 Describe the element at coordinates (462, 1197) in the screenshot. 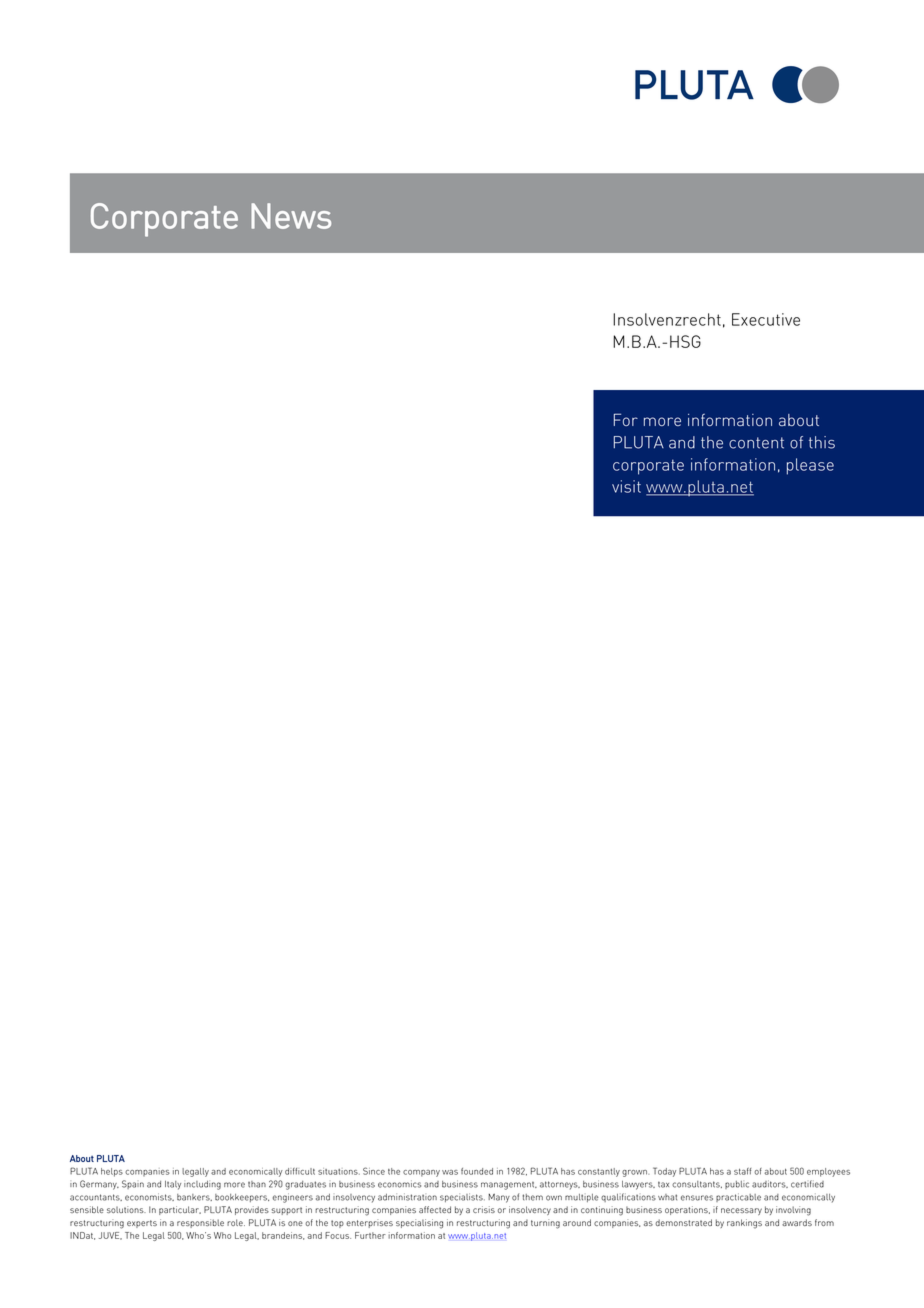

I see `specialists` at that location.
